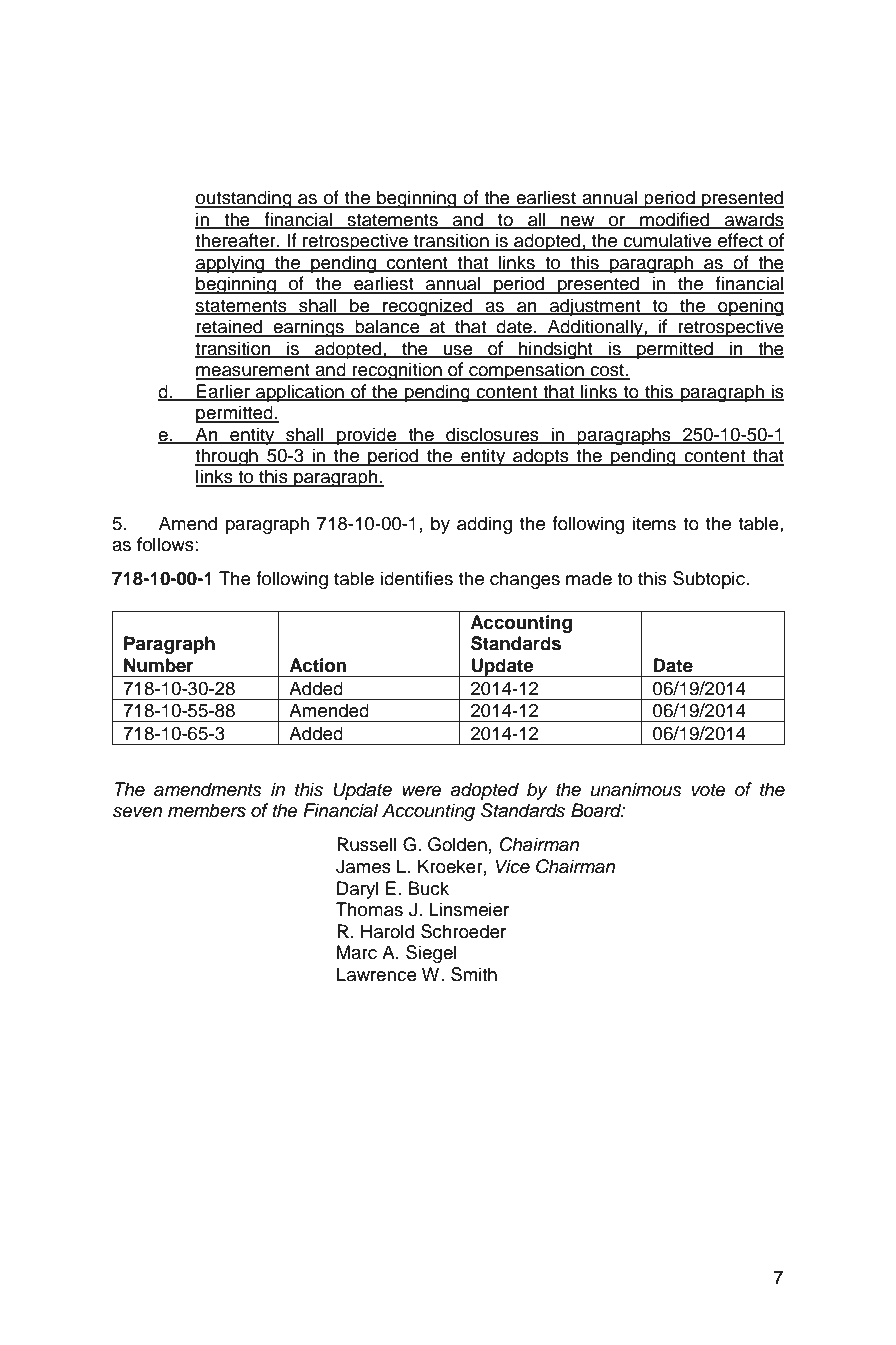  I want to click on Subtopic, so click(710, 580).
